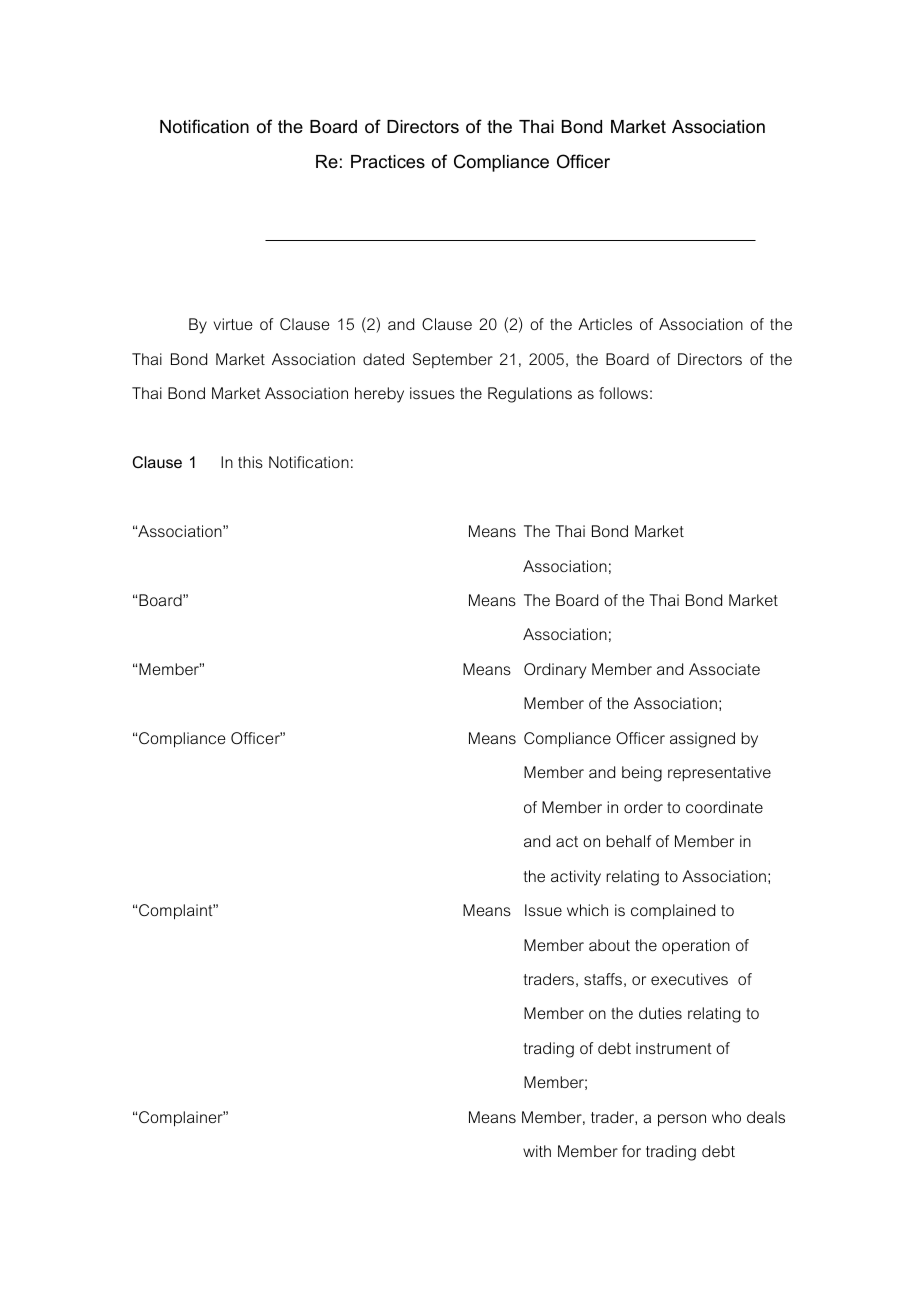  Describe the element at coordinates (530, 395) in the screenshot. I see `Regulations` at that location.
